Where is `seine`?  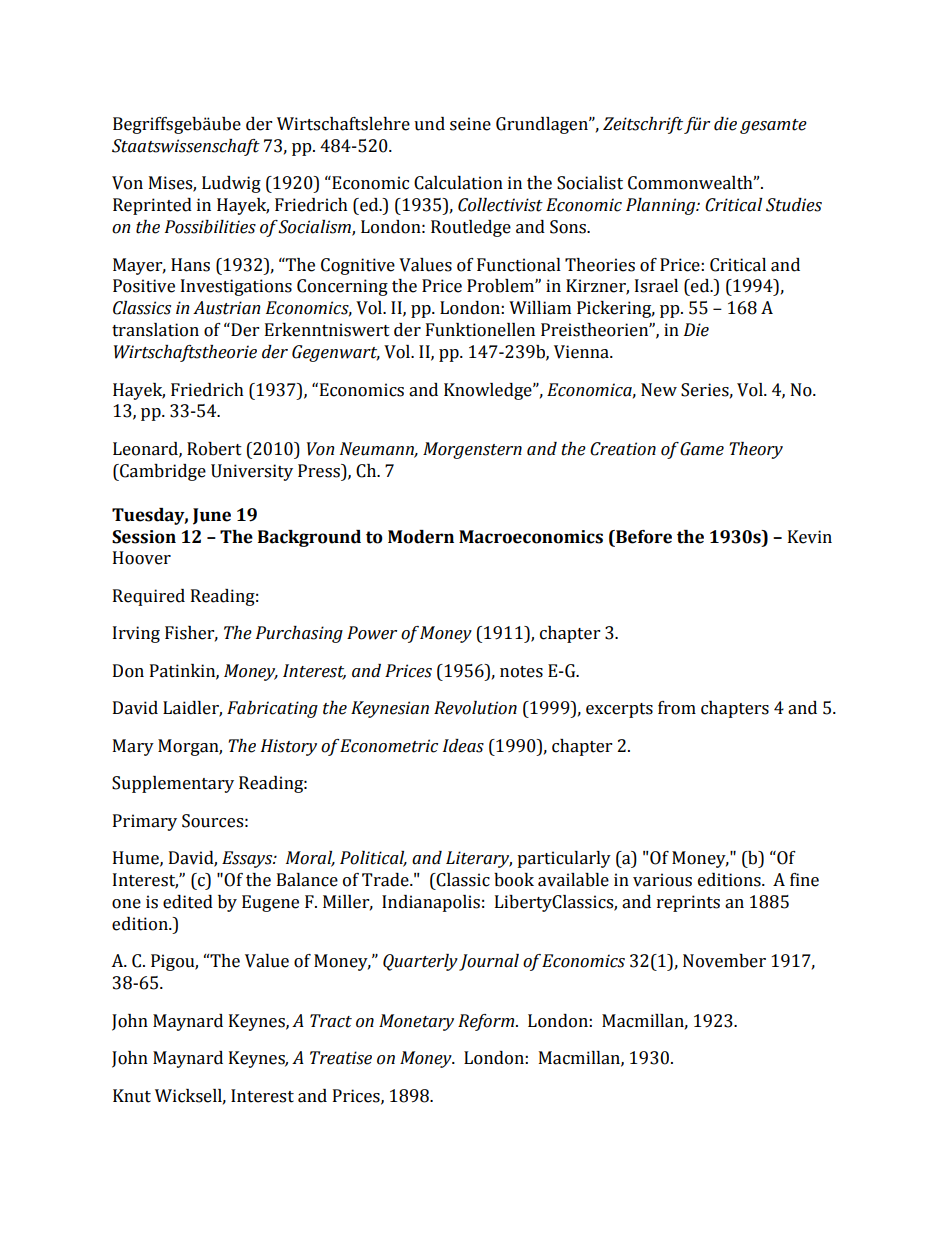
seine is located at coordinates (470, 124).
